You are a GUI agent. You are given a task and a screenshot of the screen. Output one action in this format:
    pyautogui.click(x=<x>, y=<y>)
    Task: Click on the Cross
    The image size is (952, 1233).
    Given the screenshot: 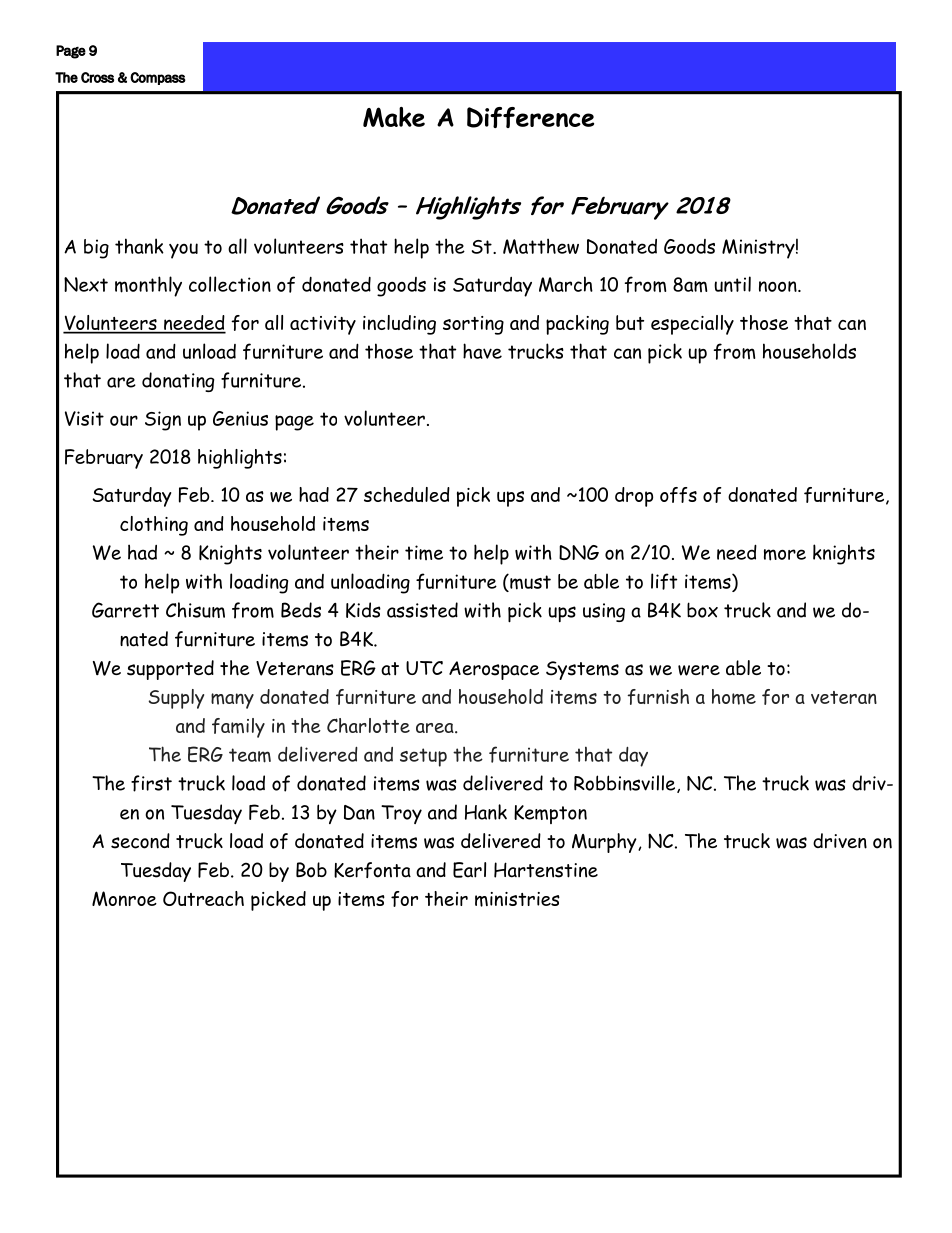 What is the action you would take?
    pyautogui.click(x=97, y=77)
